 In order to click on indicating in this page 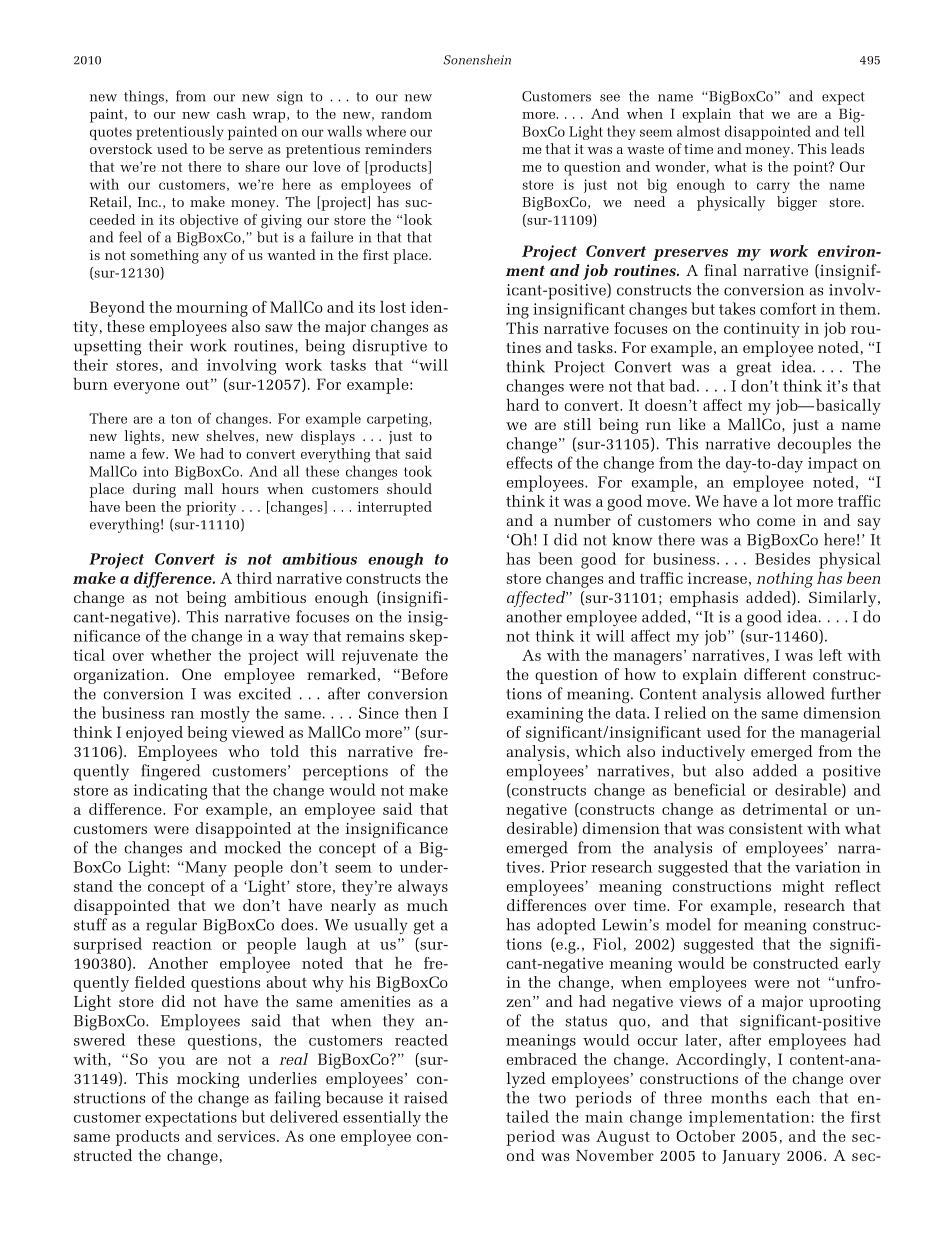, I will do `click(170, 791)`.
